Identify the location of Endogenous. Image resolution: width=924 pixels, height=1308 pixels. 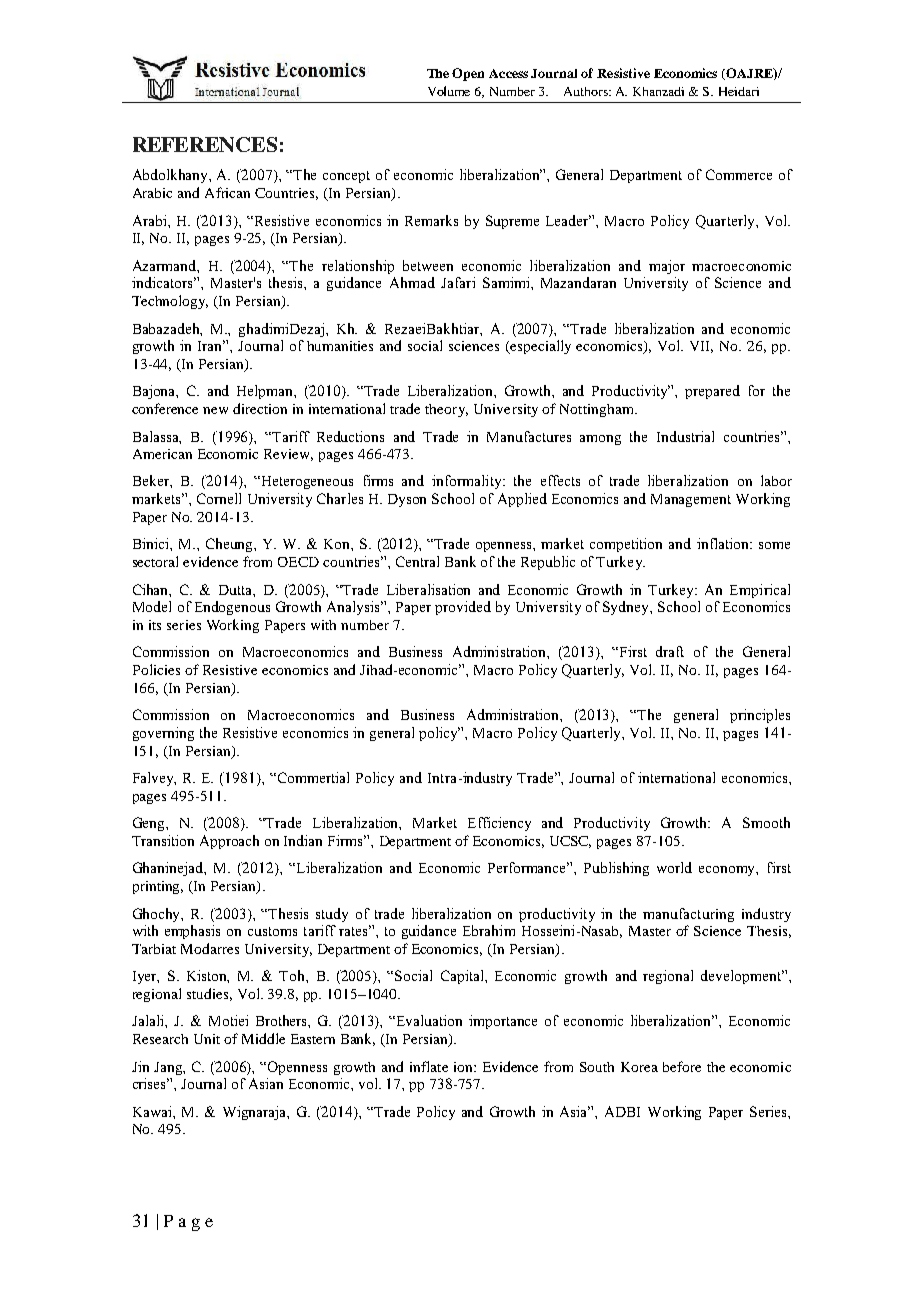
(232, 608).
